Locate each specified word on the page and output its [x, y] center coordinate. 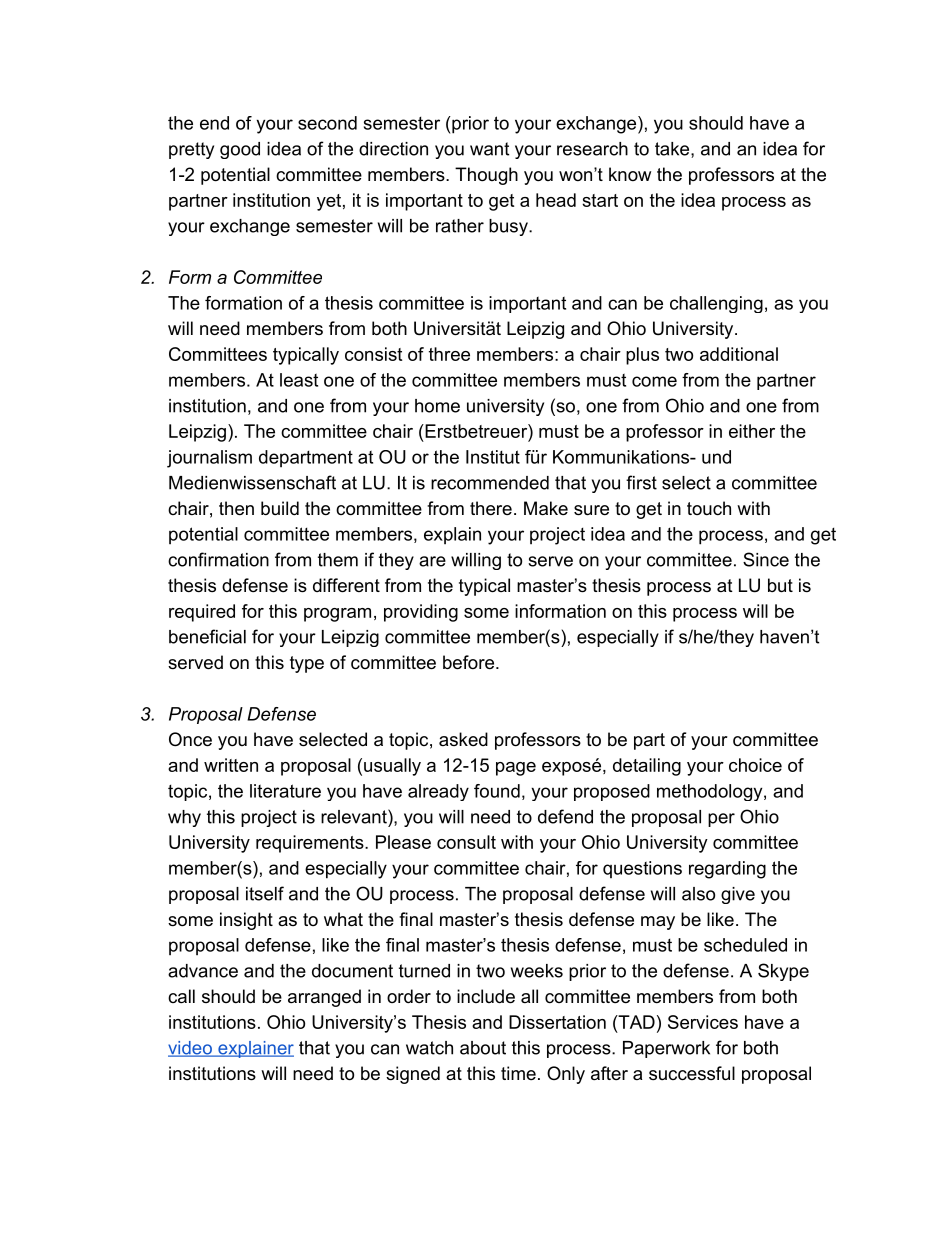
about [483, 1048]
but [780, 585]
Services [703, 1022]
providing [421, 613]
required [202, 613]
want [489, 149]
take [672, 149]
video [191, 1049]
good [240, 150]
